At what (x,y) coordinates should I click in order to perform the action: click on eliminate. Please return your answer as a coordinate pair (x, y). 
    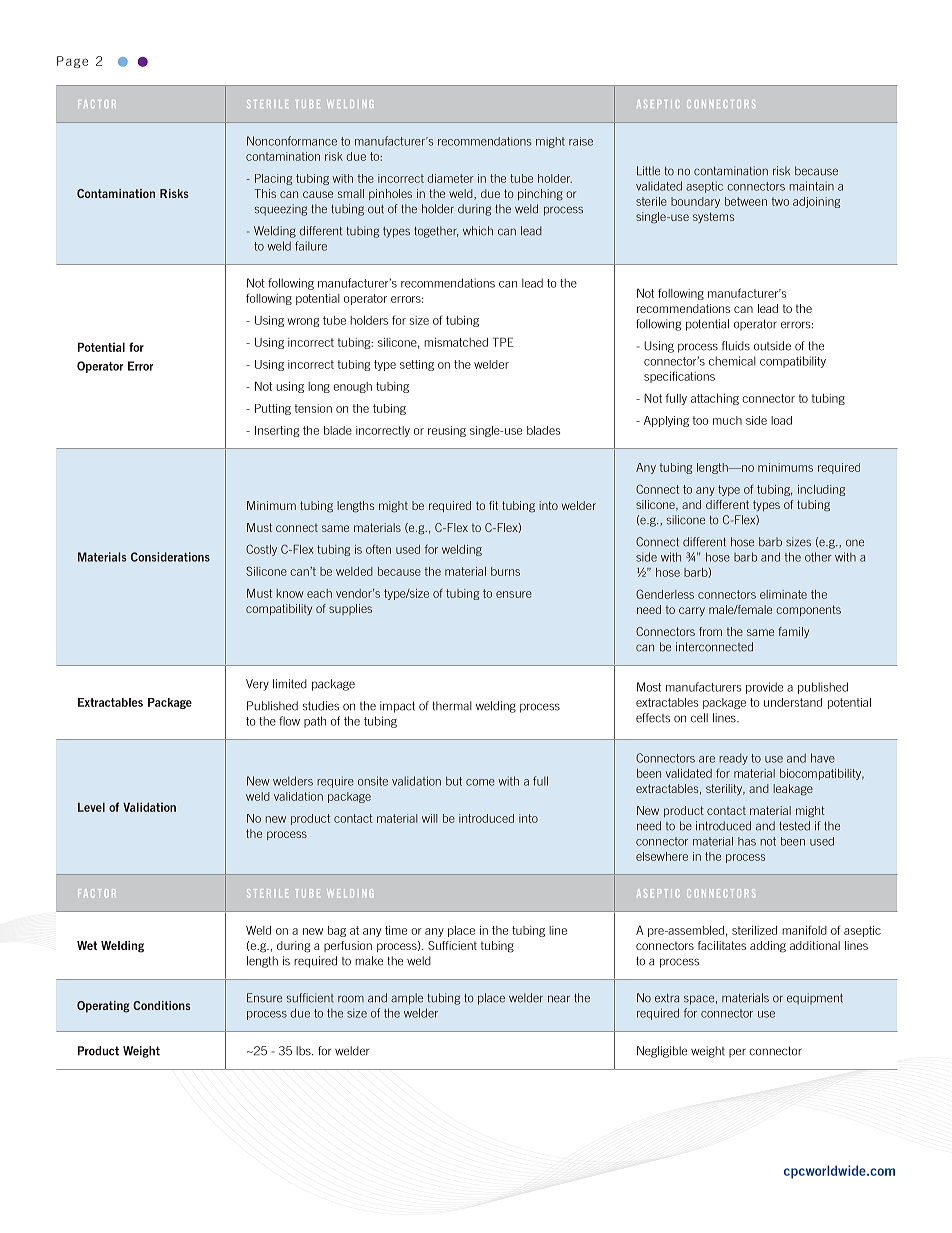
    Looking at the image, I should click on (783, 594).
